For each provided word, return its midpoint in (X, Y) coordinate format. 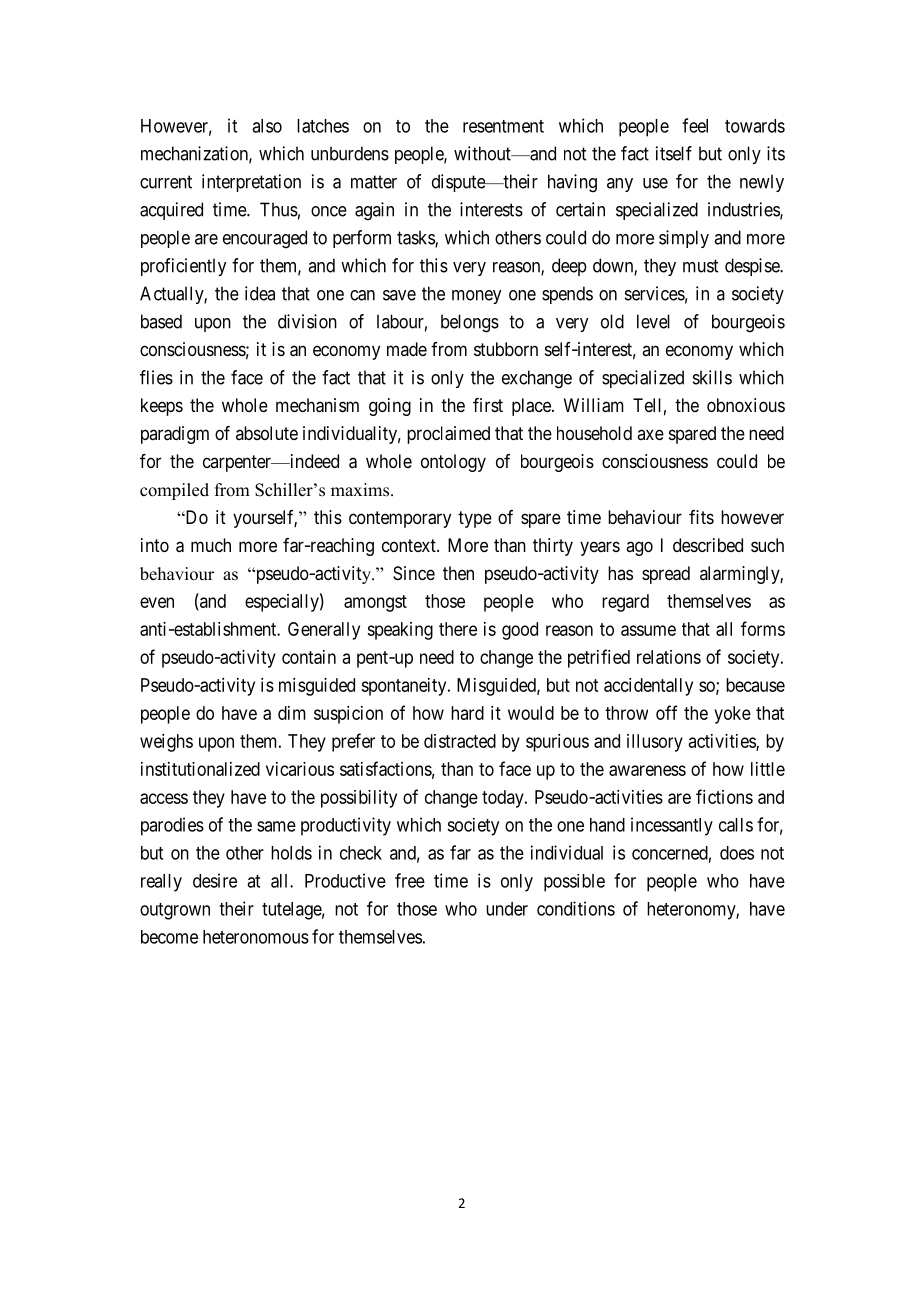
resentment (503, 126)
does (737, 853)
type (475, 519)
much (211, 545)
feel (695, 125)
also (267, 126)
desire (215, 880)
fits (701, 517)
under (507, 909)
